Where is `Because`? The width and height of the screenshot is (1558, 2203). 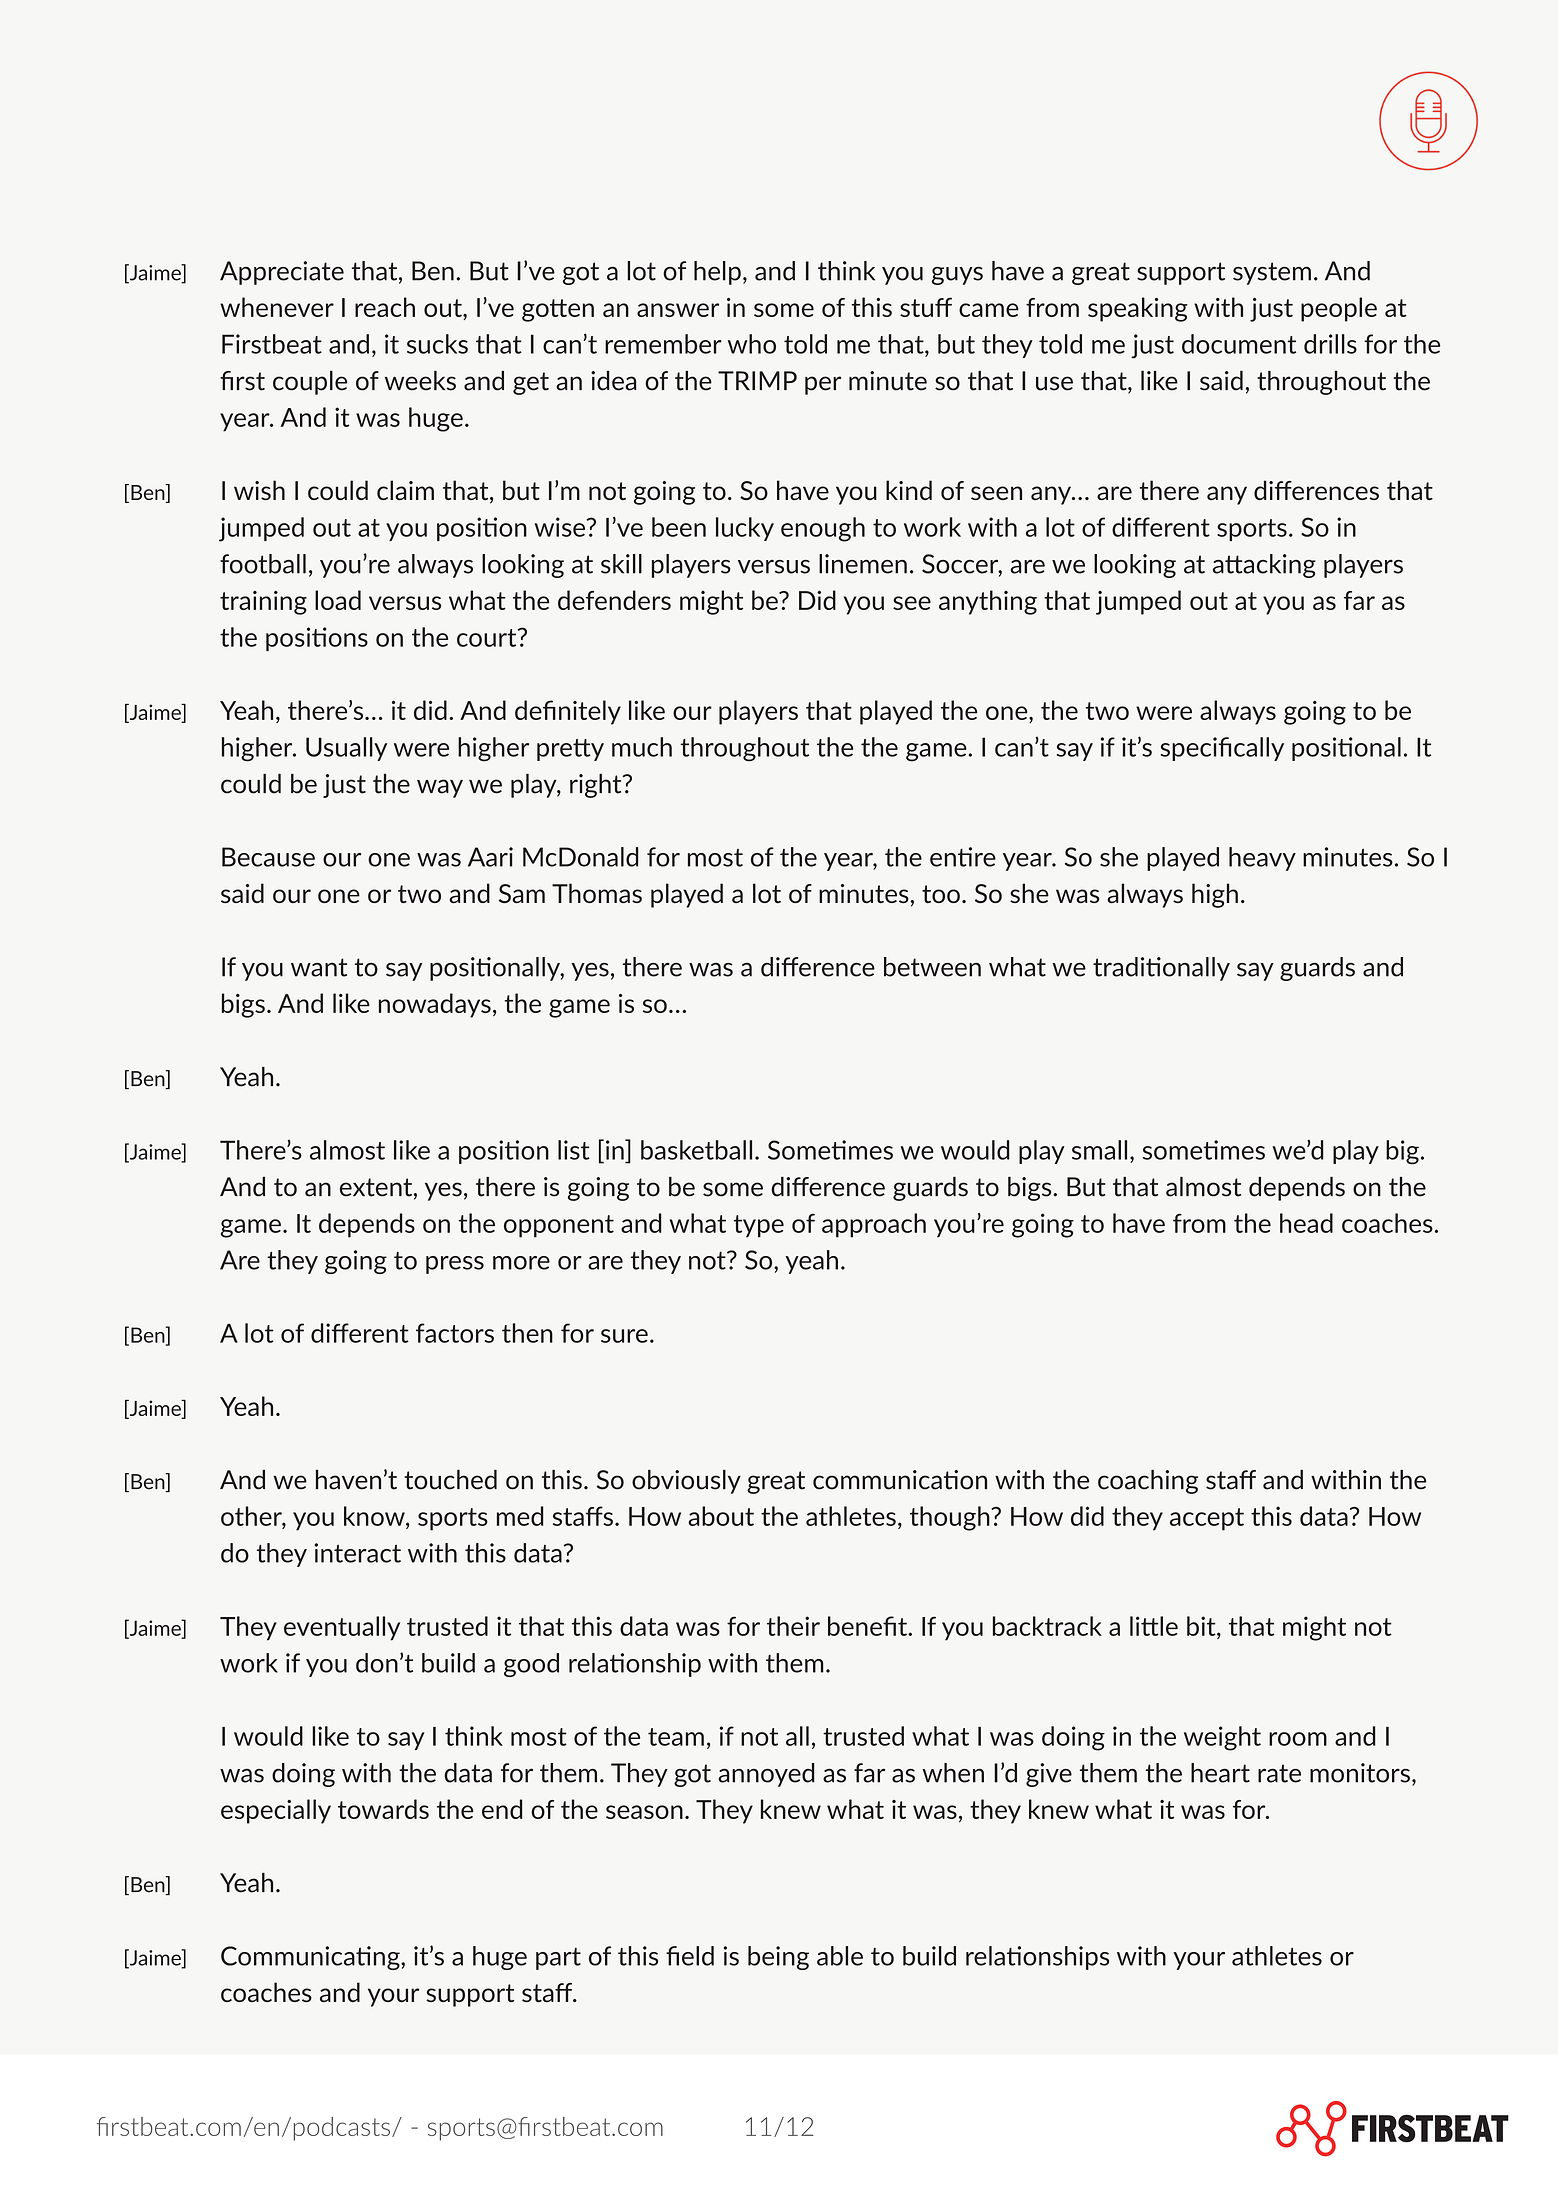 Because is located at coordinates (268, 857).
